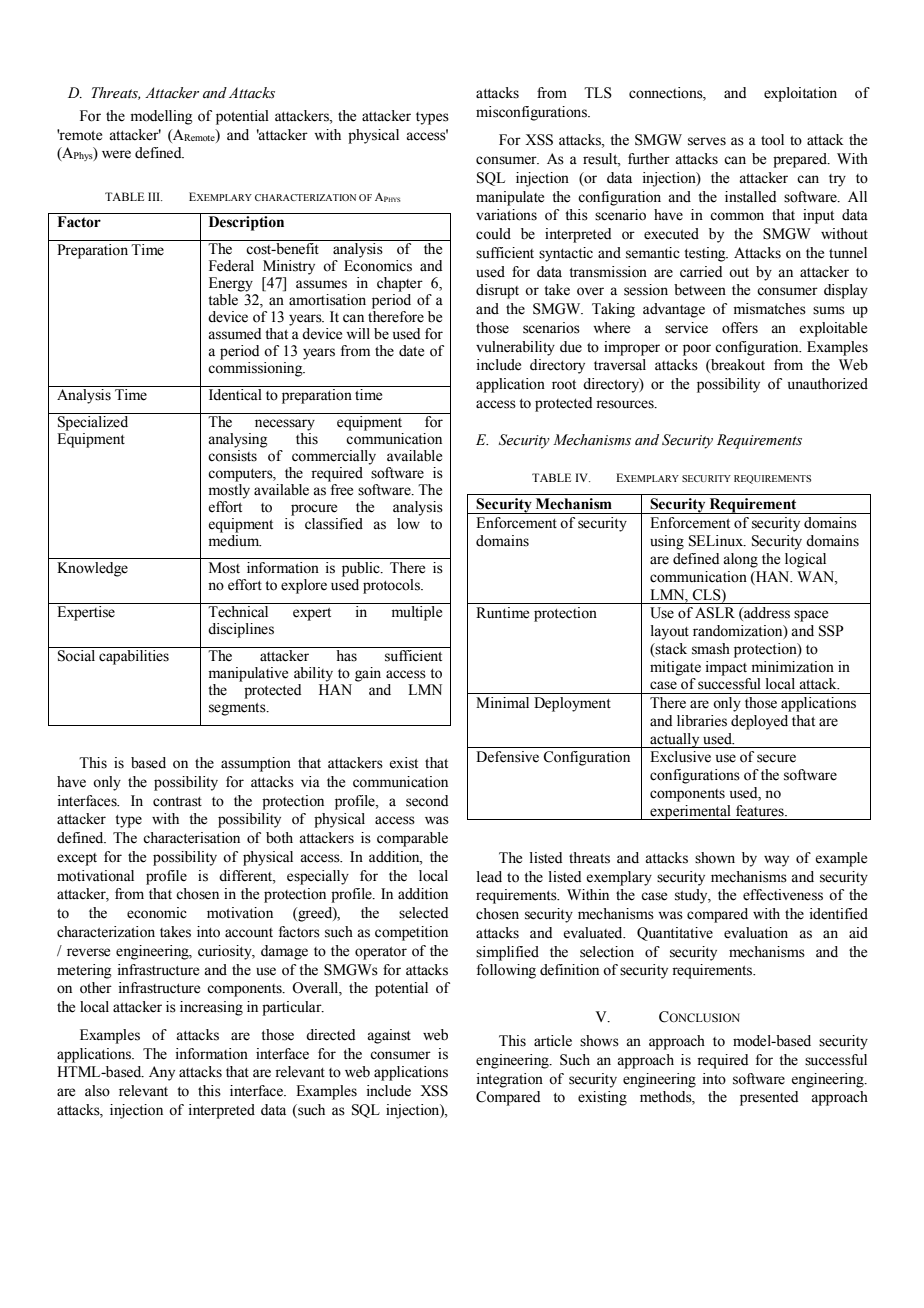  What do you see at coordinates (811, 616) in the document?
I see `space` at bounding box center [811, 616].
